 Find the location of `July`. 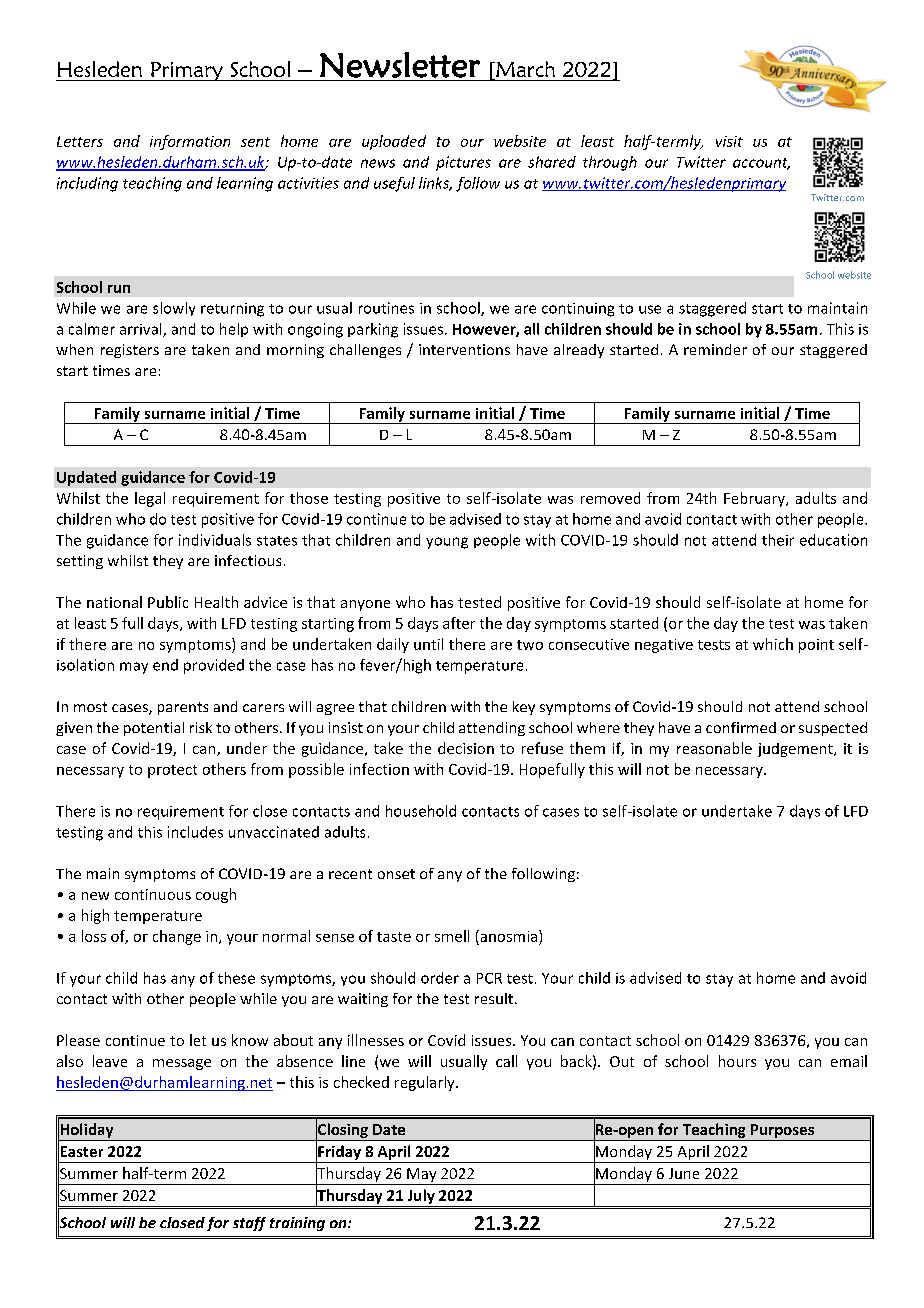

July is located at coordinates (421, 1196).
